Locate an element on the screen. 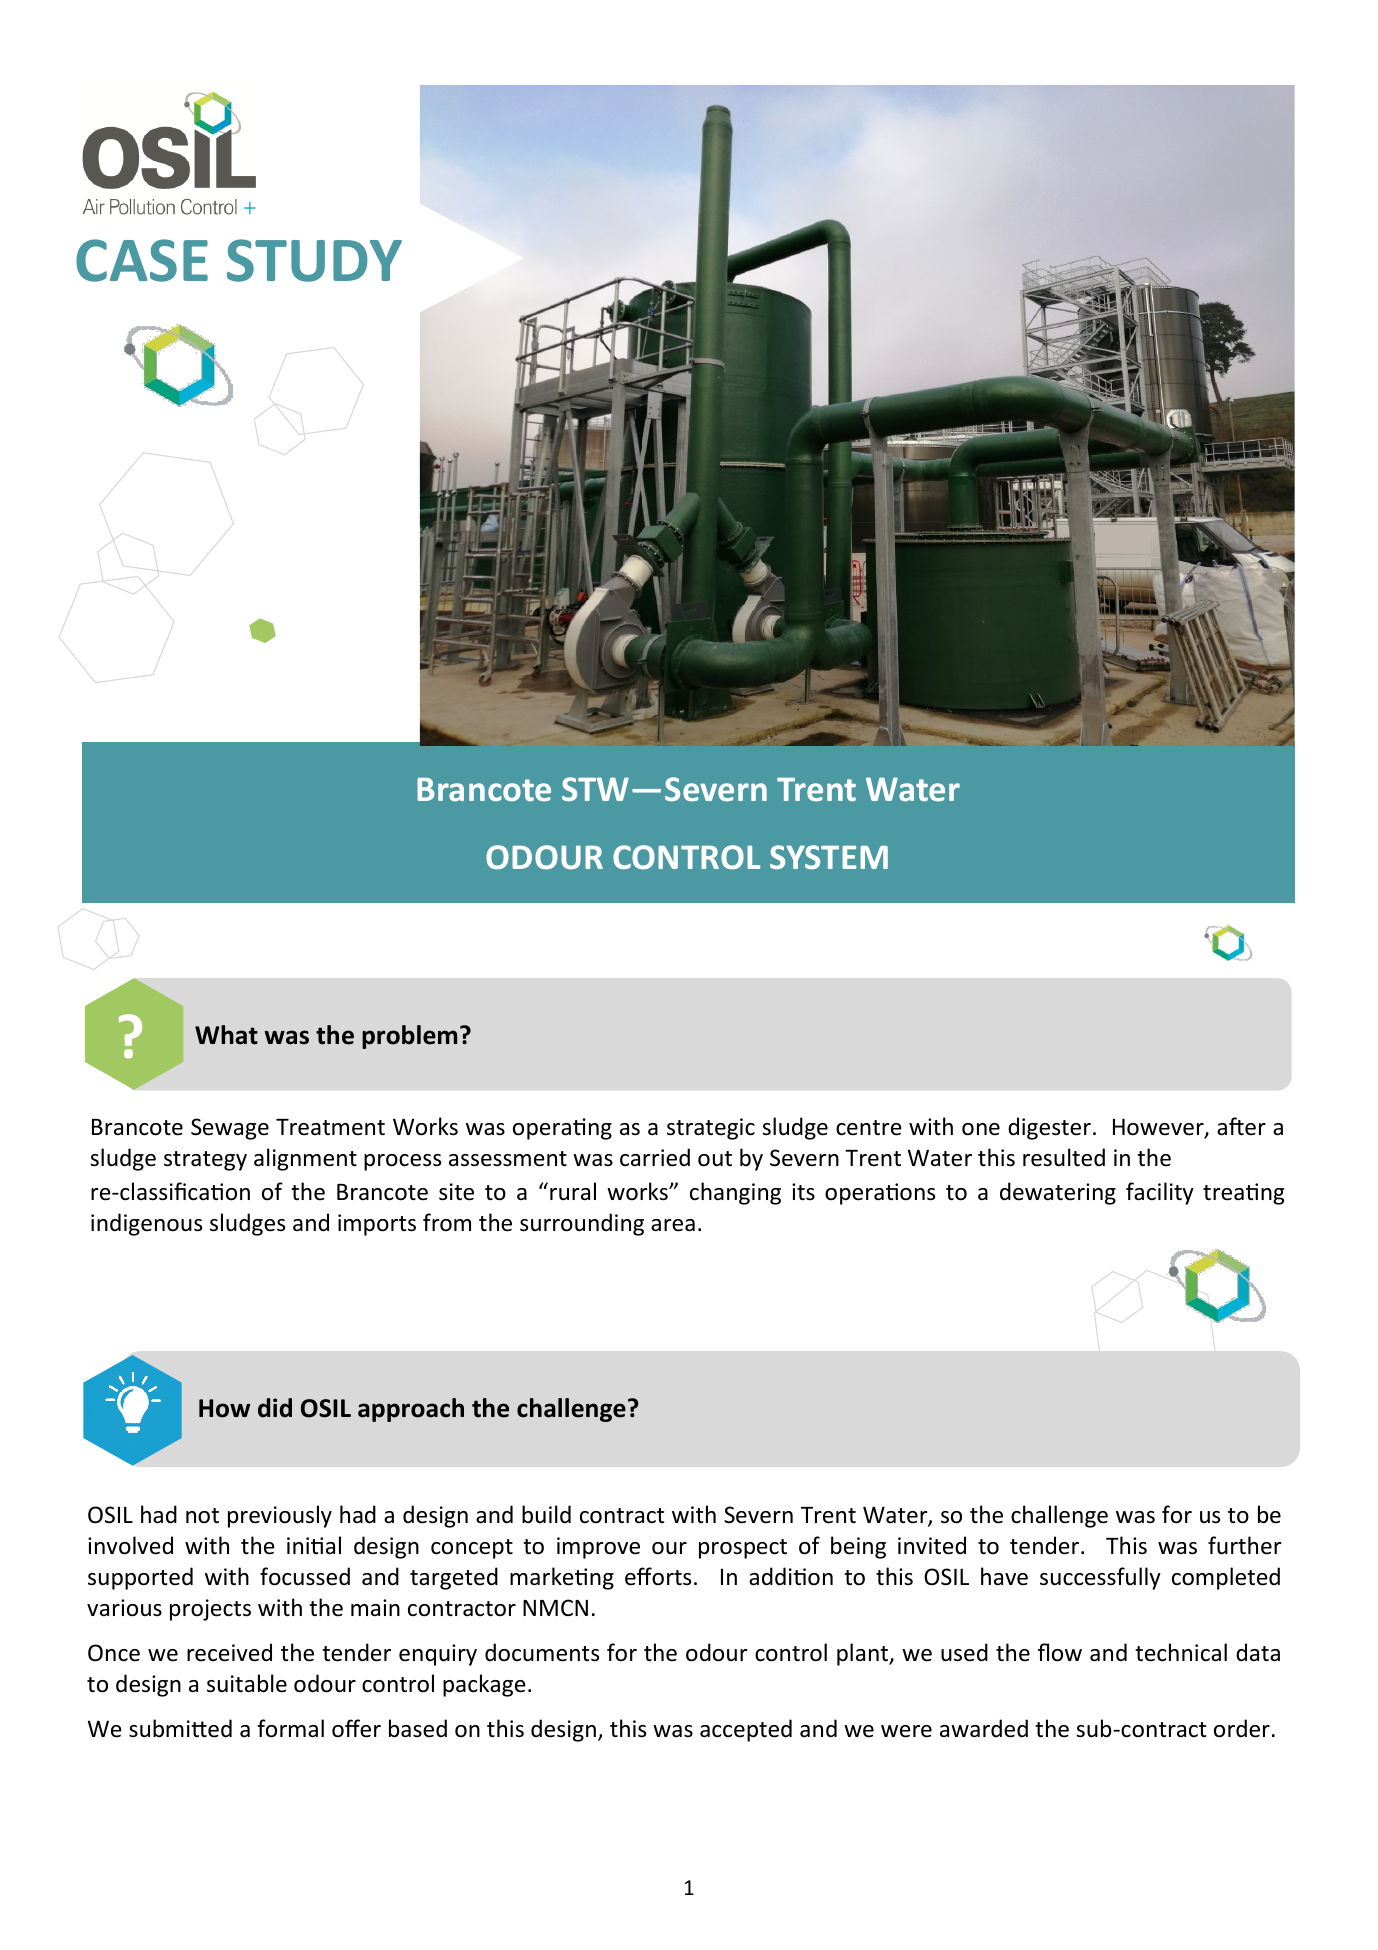 Image resolution: width=1378 pixels, height=1950 pixels. What is located at coordinates (226, 1035).
